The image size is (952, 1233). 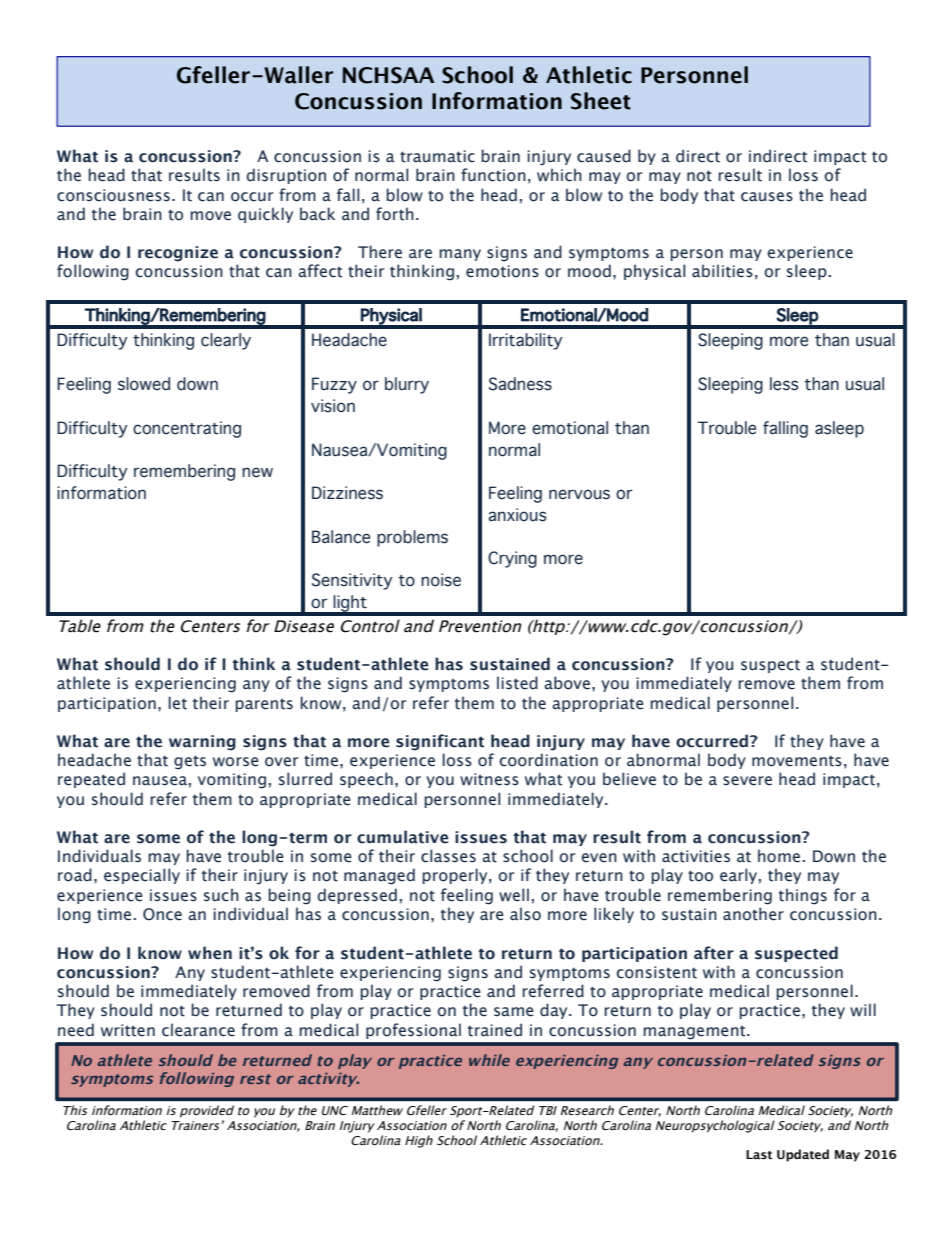 I want to click on parents, so click(x=264, y=705).
